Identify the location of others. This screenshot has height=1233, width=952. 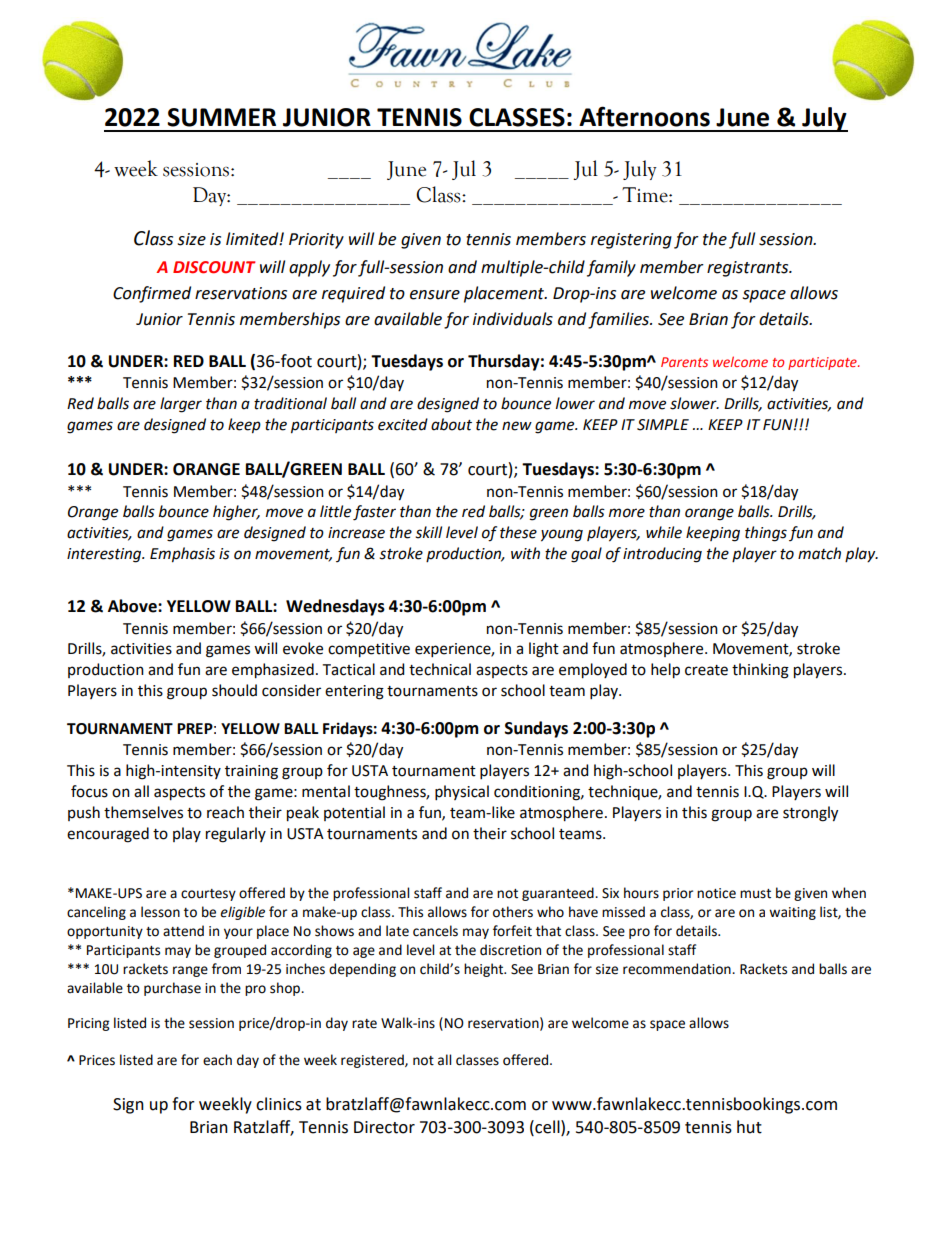
(513, 912).
